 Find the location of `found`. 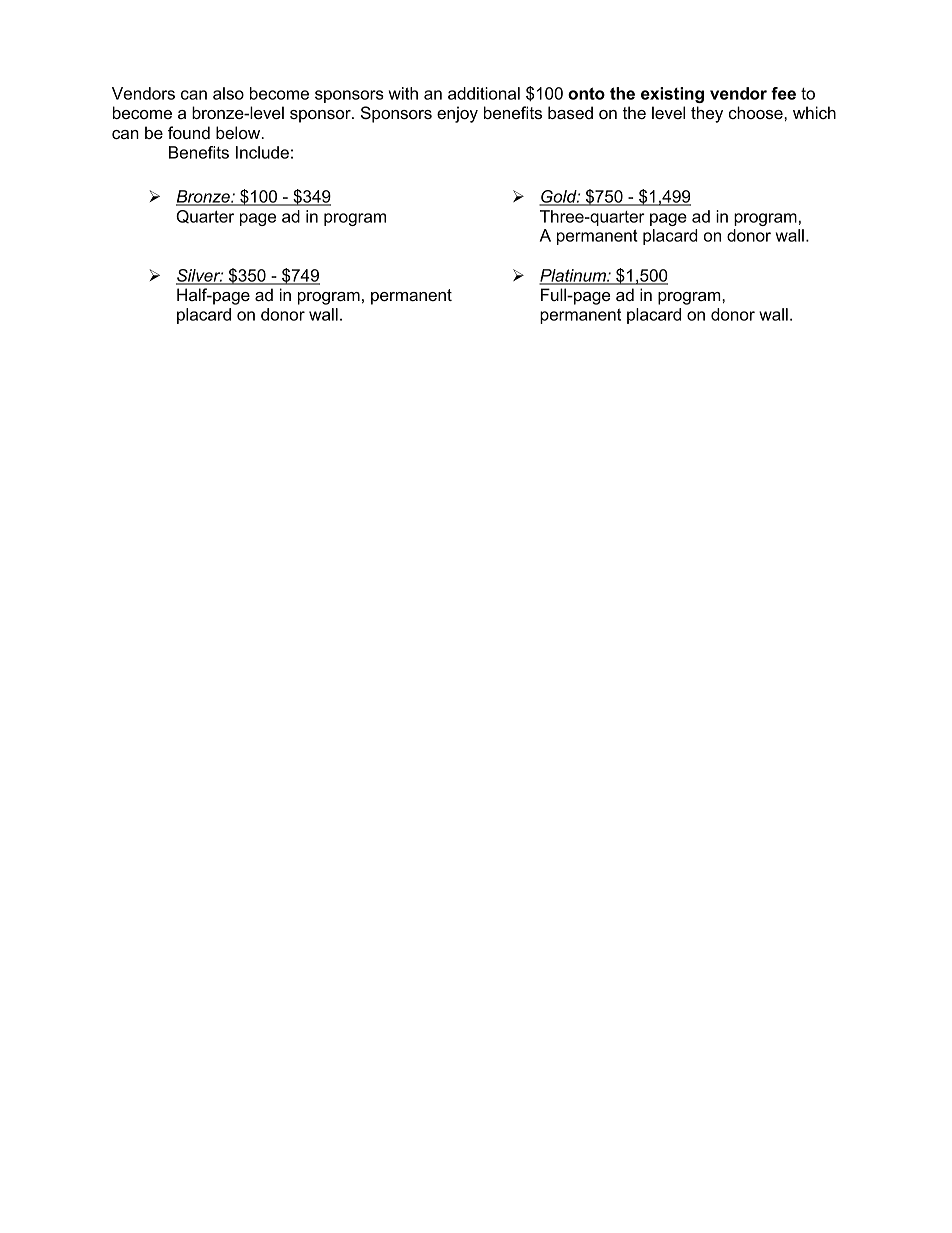

found is located at coordinates (189, 132).
